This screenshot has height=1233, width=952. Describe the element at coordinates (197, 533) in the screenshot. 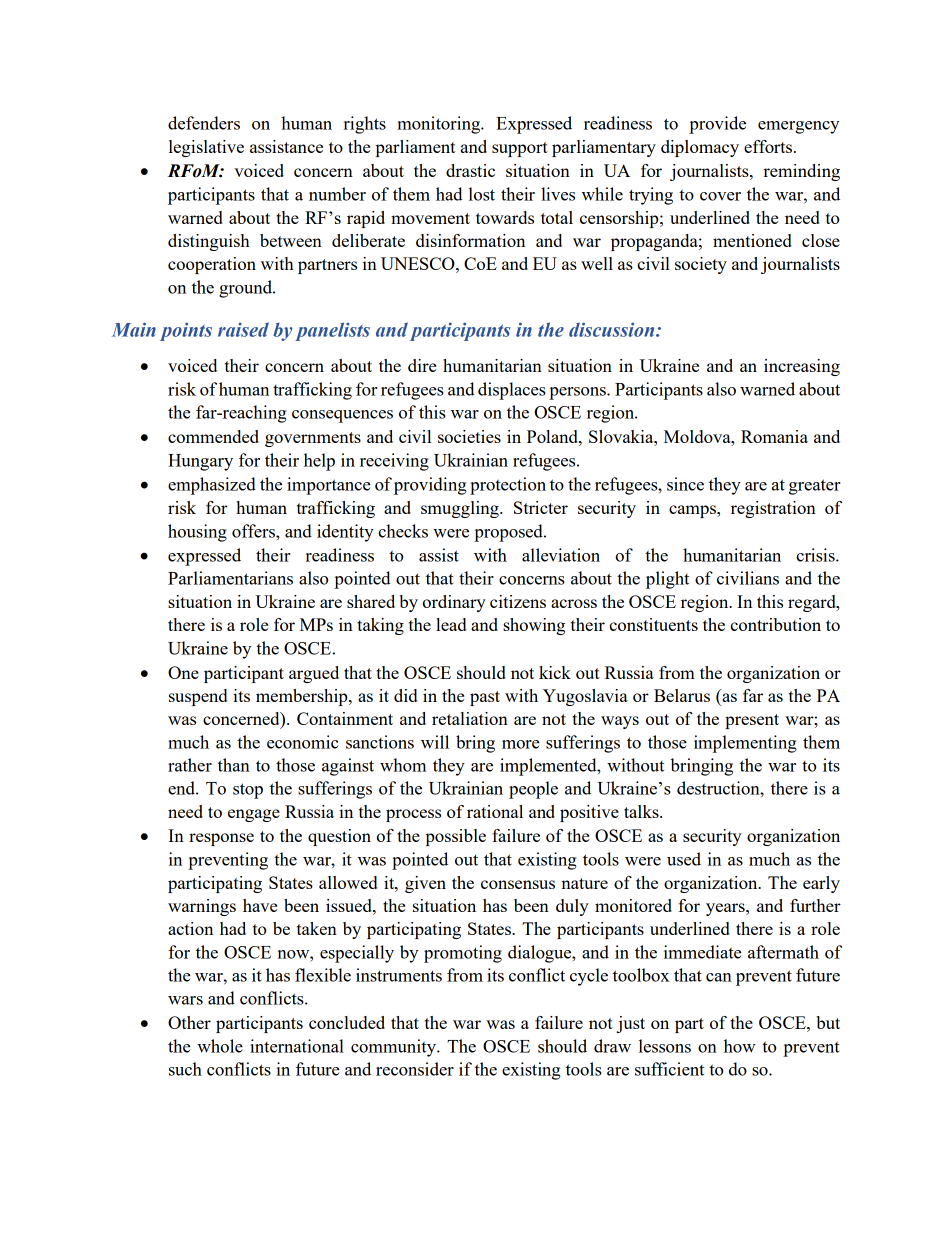

I see `housing` at that location.
